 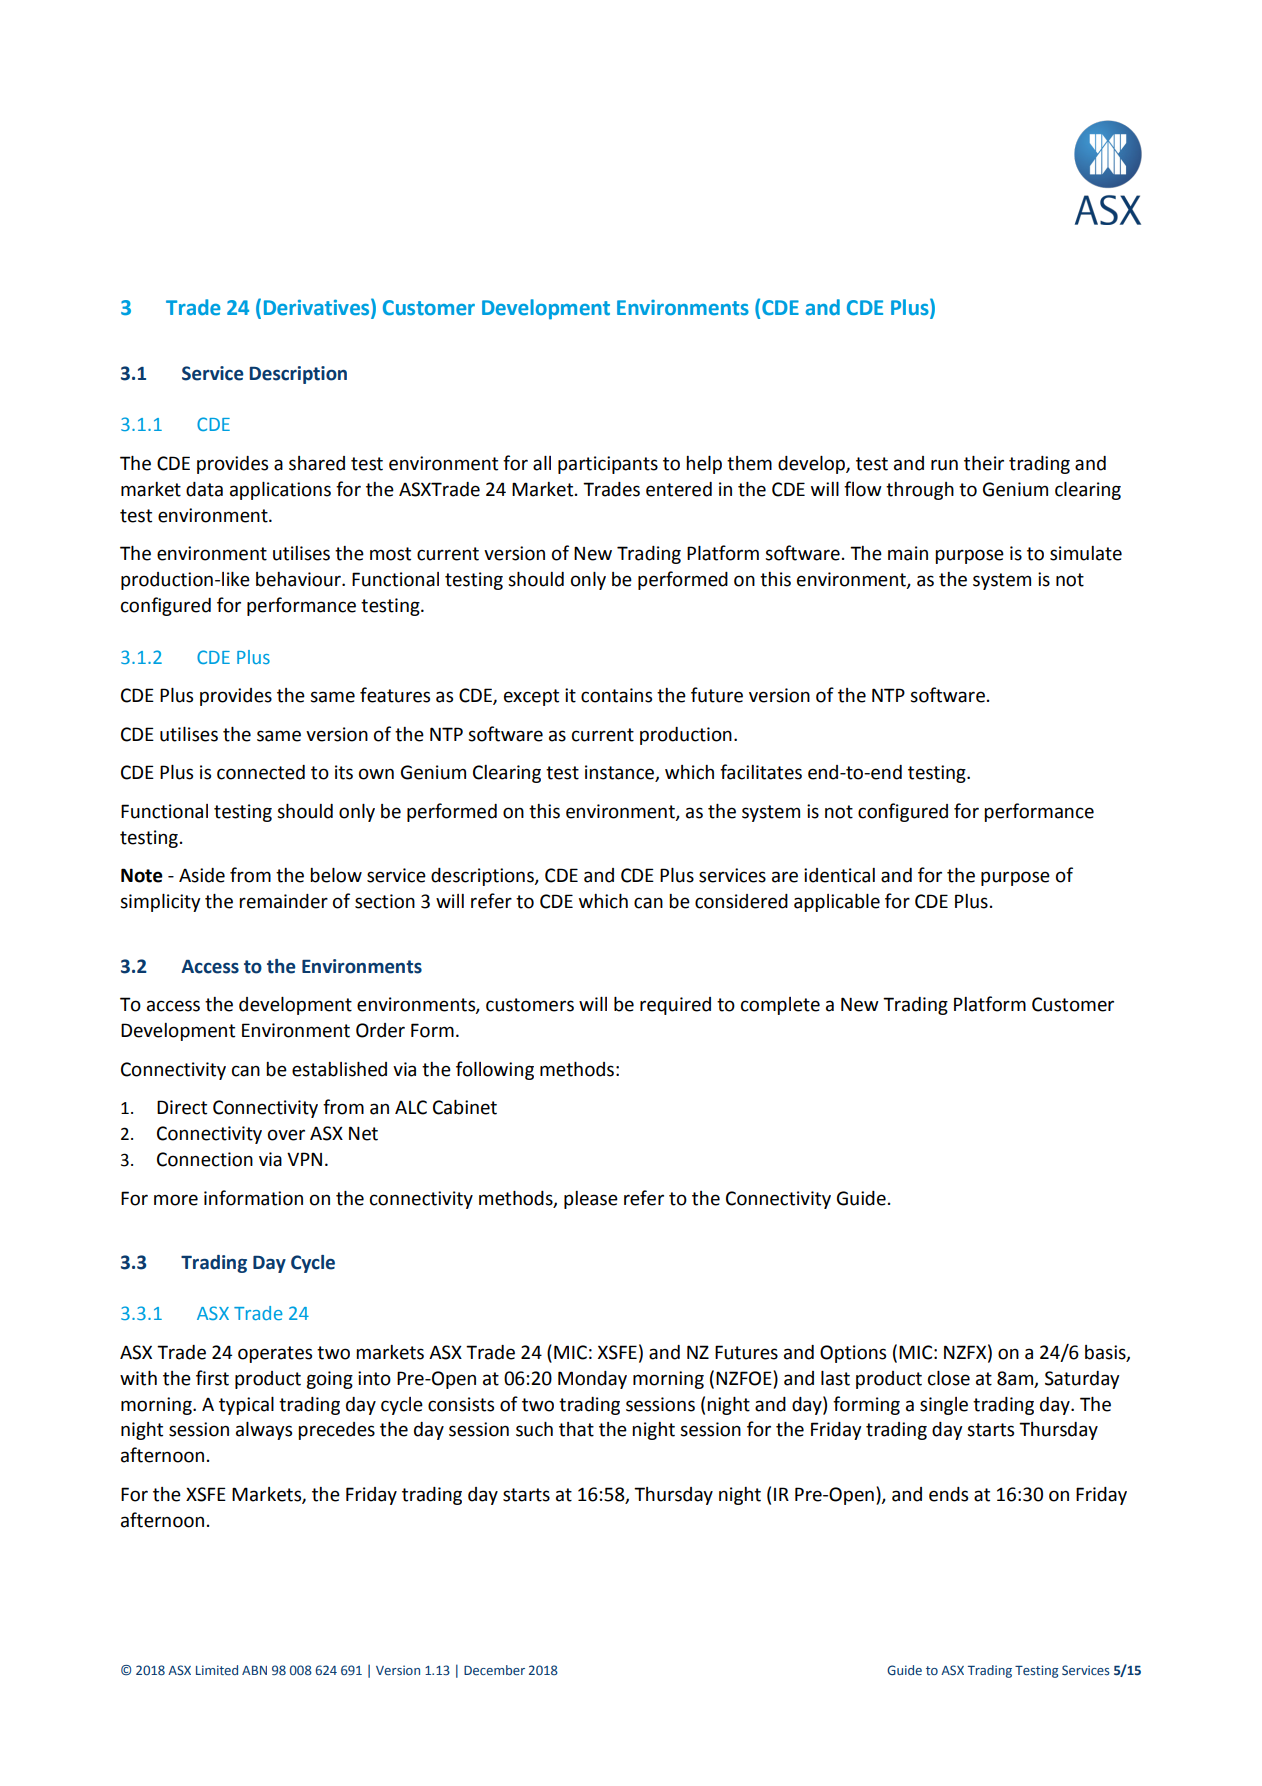 What do you see at coordinates (339, 1069) in the screenshot?
I see `established` at bounding box center [339, 1069].
